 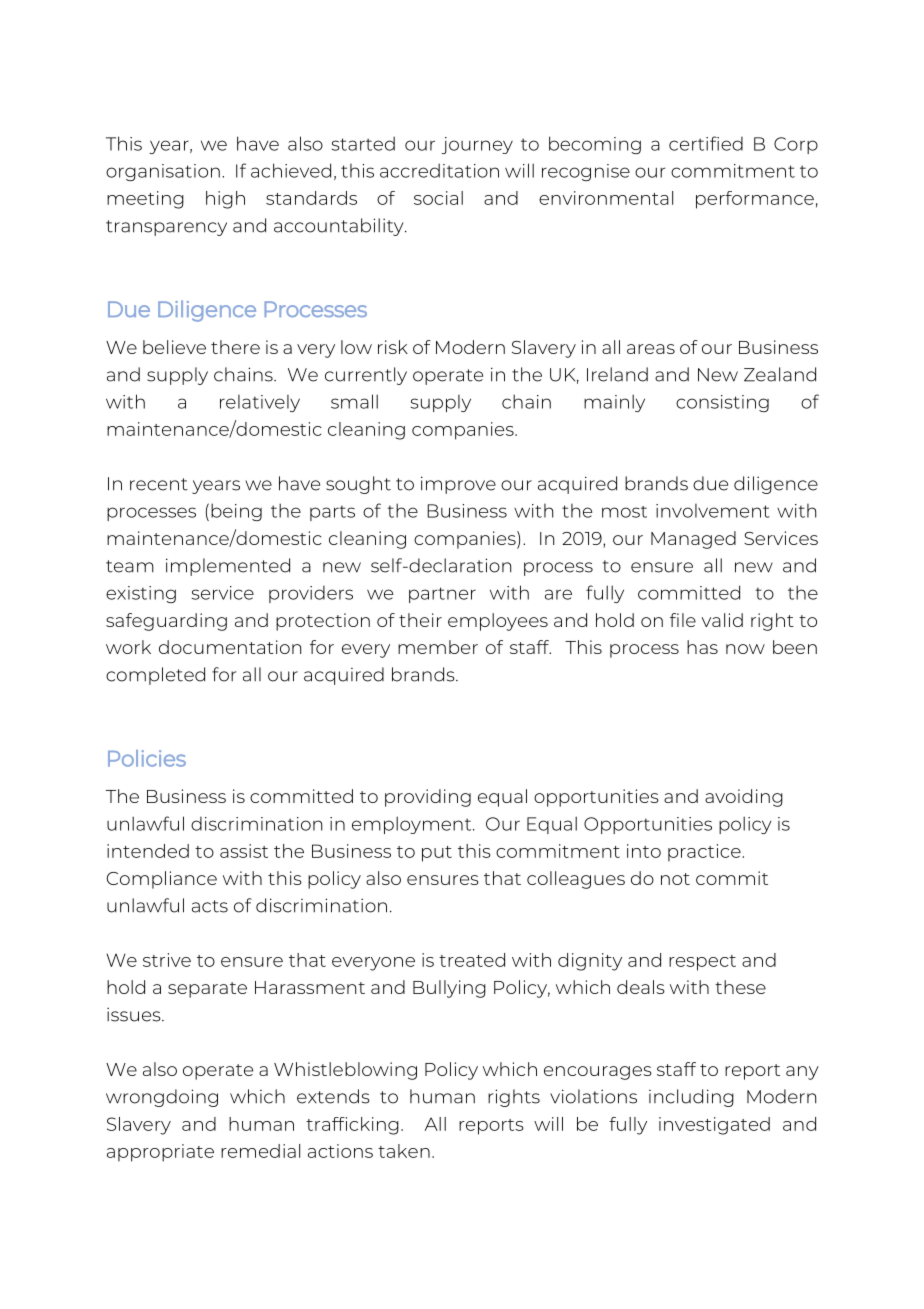 I want to click on high, so click(x=225, y=200).
